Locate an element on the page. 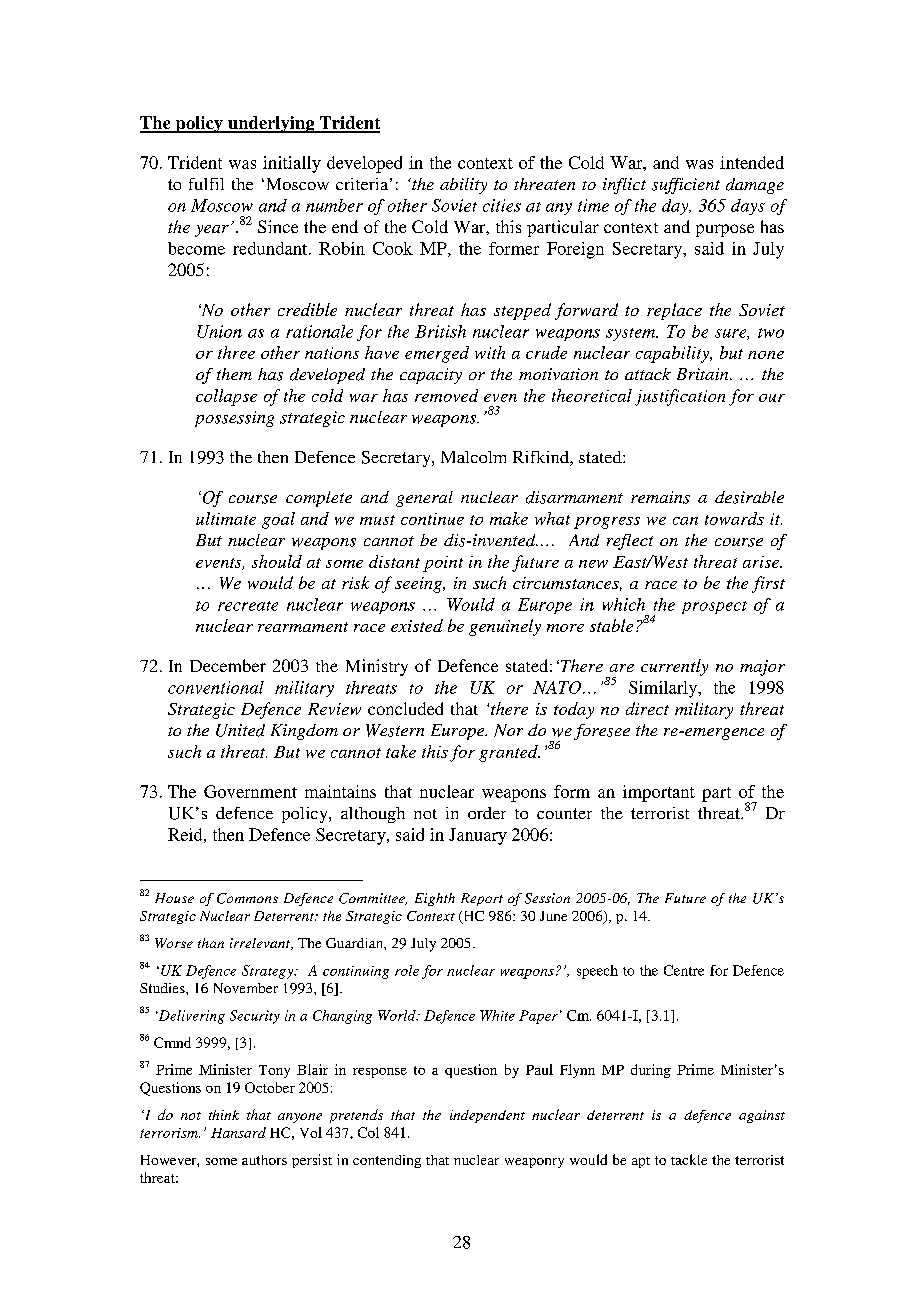  fulfil is located at coordinates (206, 184).
